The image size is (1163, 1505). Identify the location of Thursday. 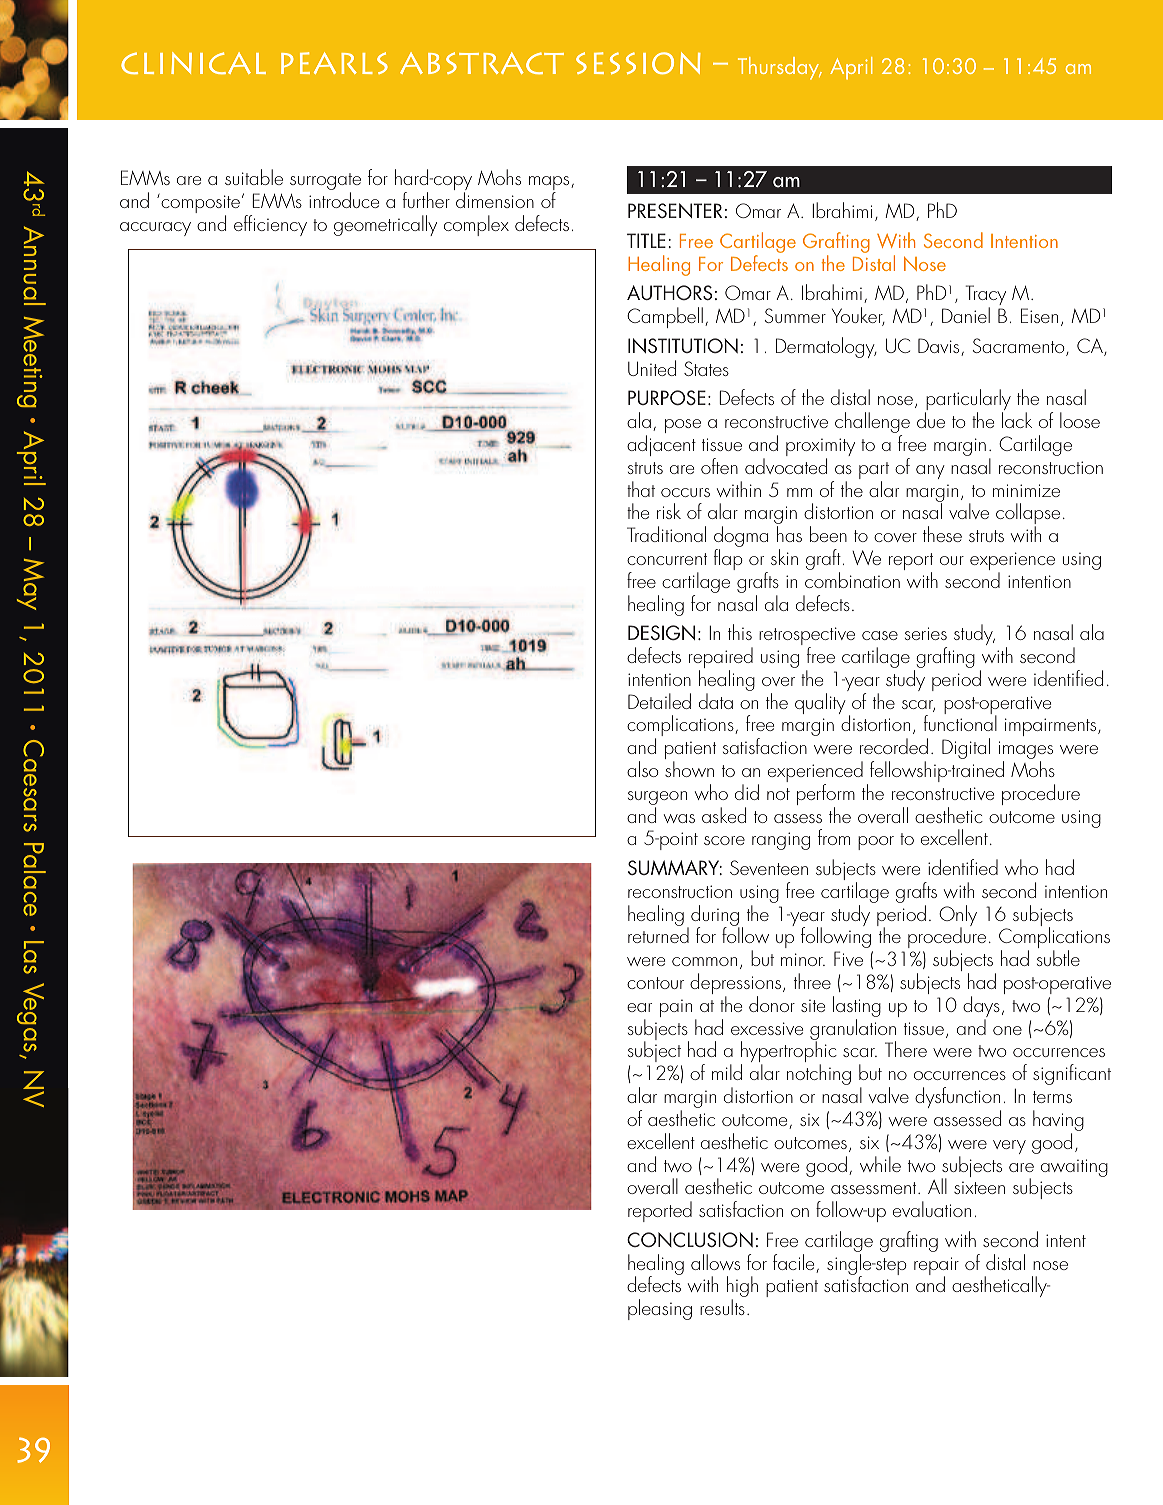
(779, 68).
